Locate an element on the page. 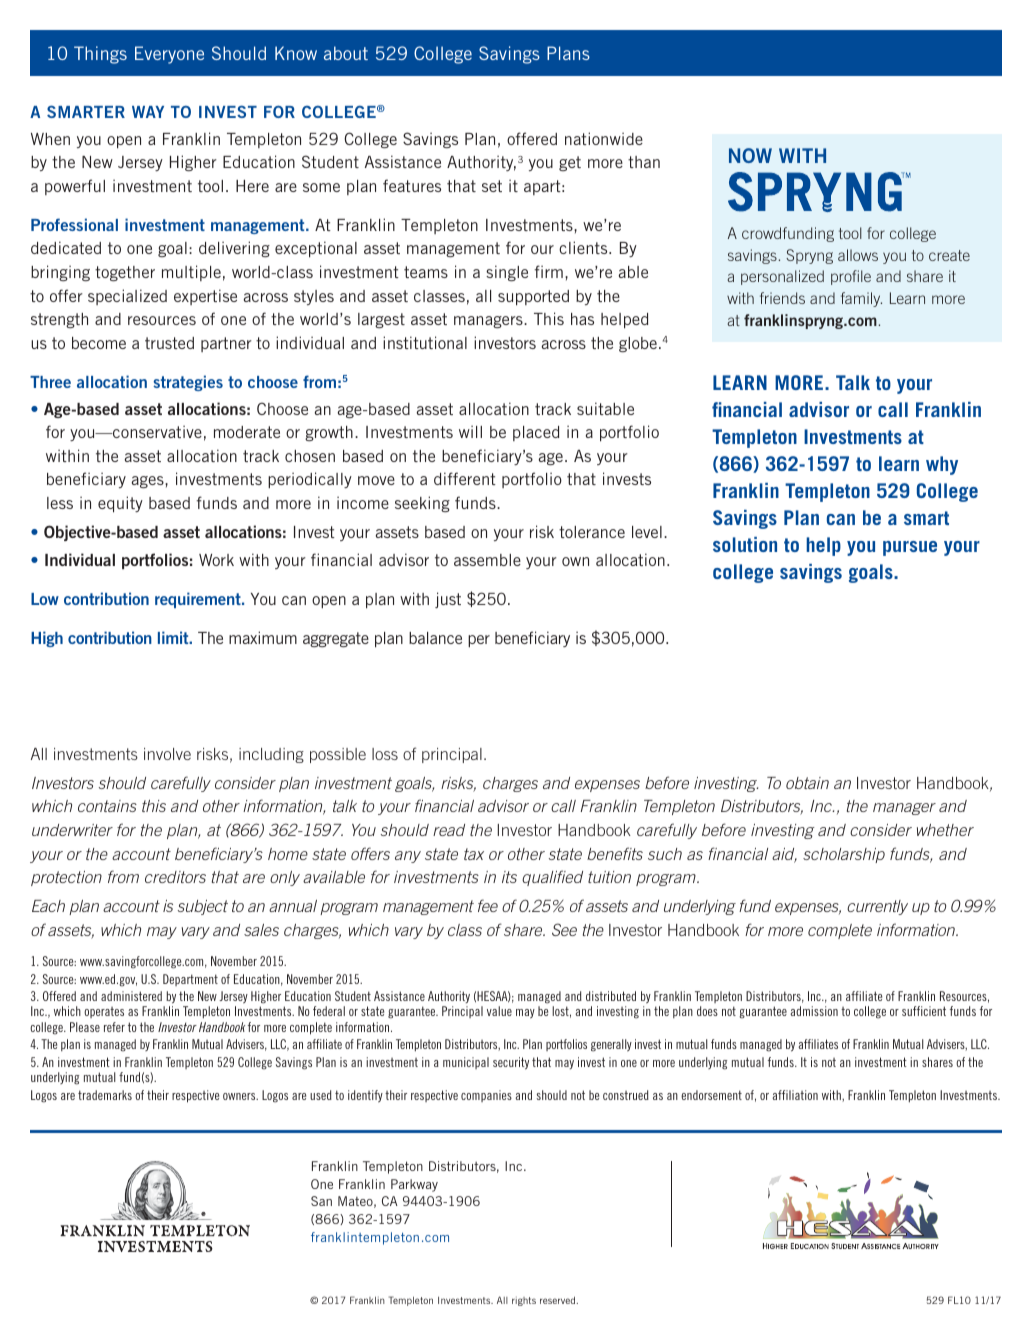  Everyone is located at coordinates (169, 55).
